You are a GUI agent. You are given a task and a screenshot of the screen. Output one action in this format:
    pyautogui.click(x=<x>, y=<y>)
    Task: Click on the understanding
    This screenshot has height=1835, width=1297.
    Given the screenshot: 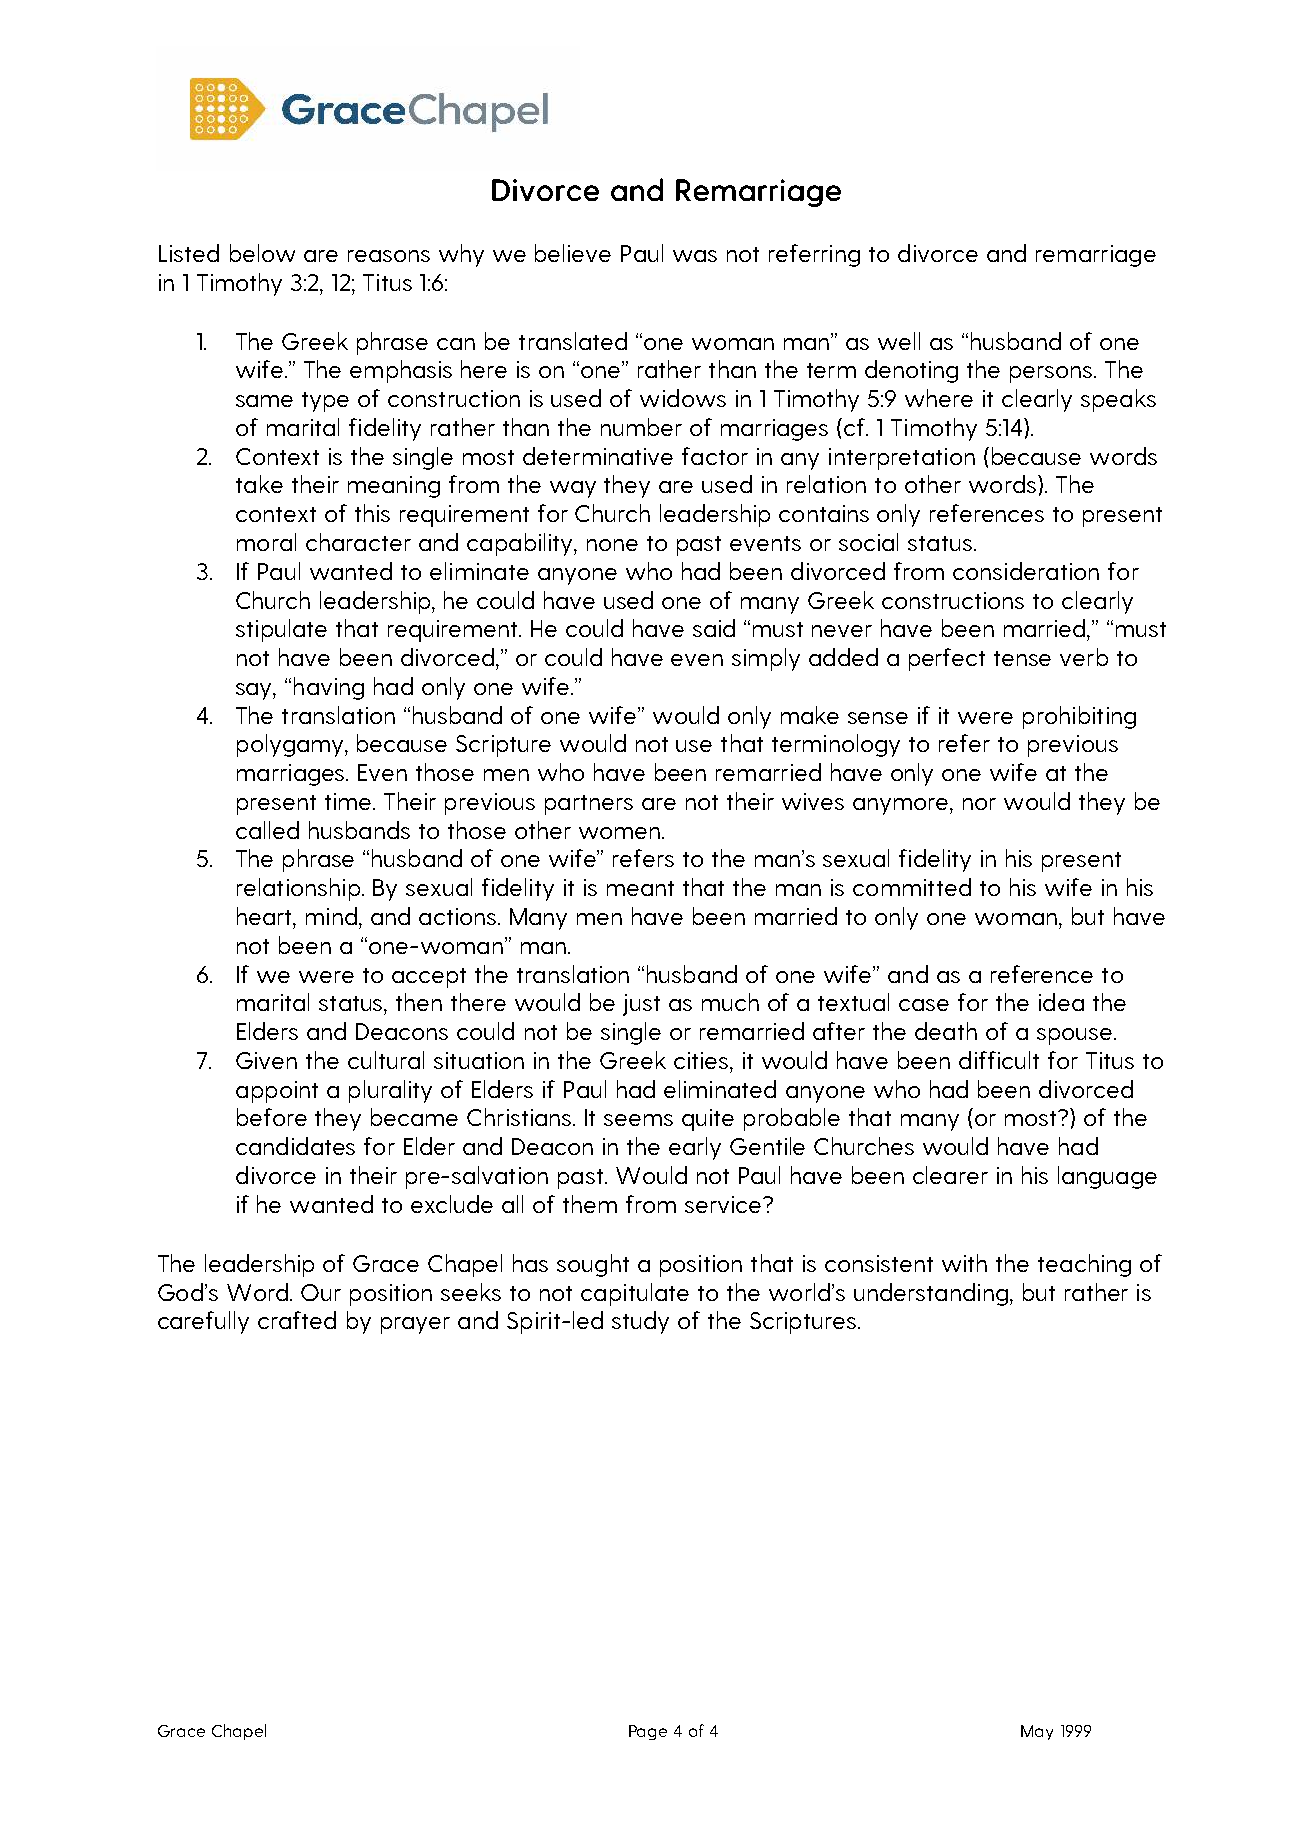 What is the action you would take?
    pyautogui.click(x=931, y=1294)
